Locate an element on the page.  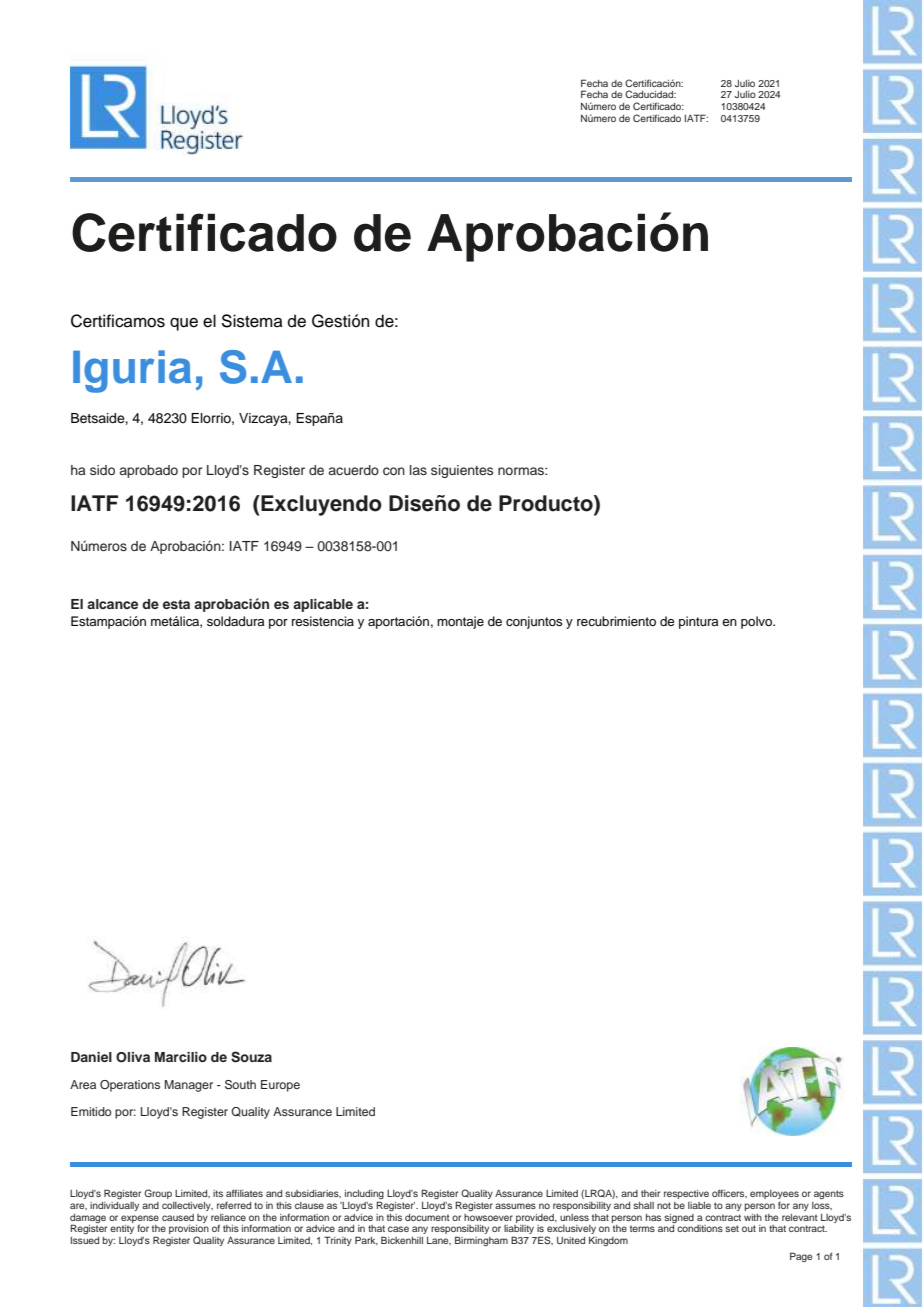
including is located at coordinates (364, 1196).
